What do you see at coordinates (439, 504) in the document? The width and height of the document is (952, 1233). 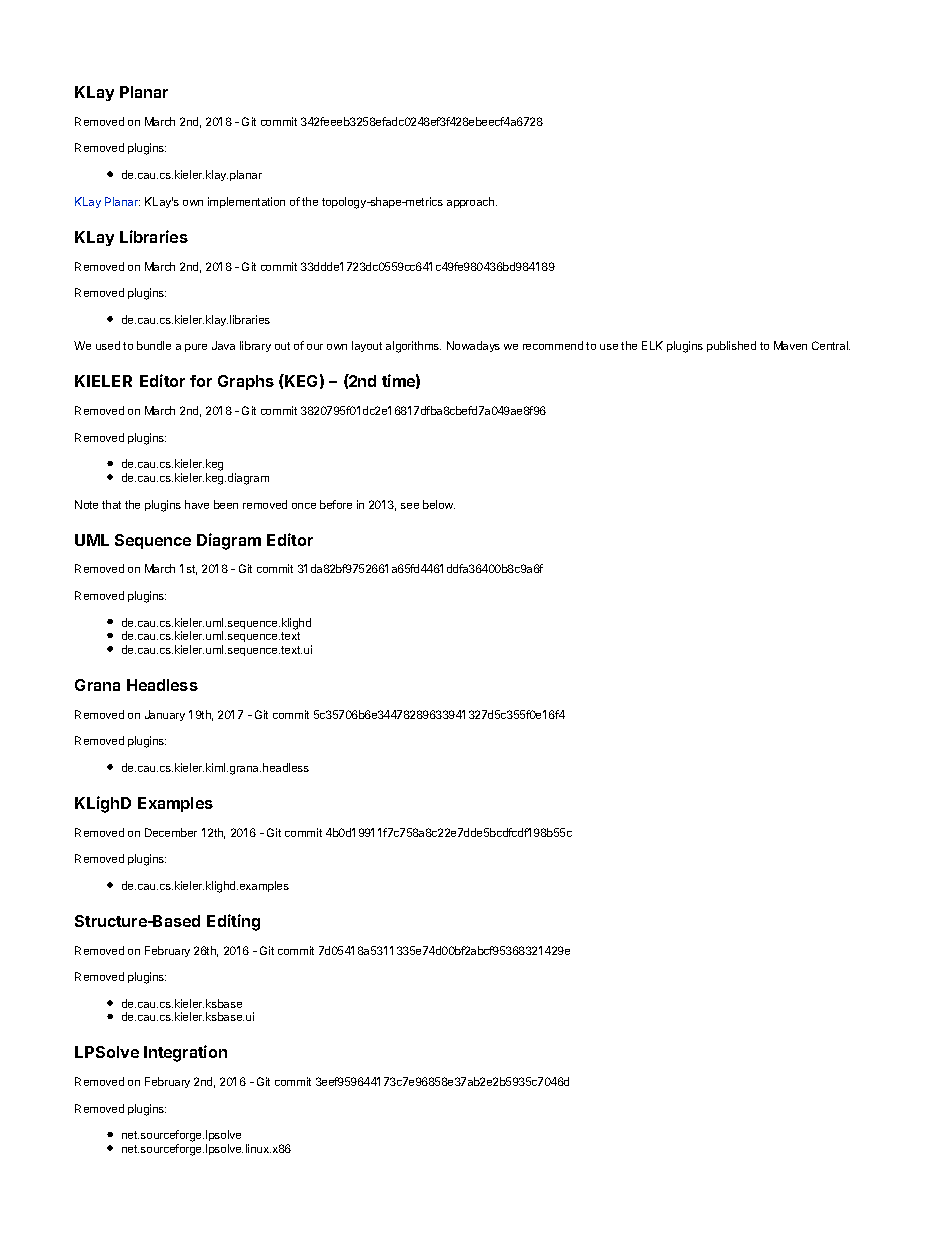 I see `below` at bounding box center [439, 504].
